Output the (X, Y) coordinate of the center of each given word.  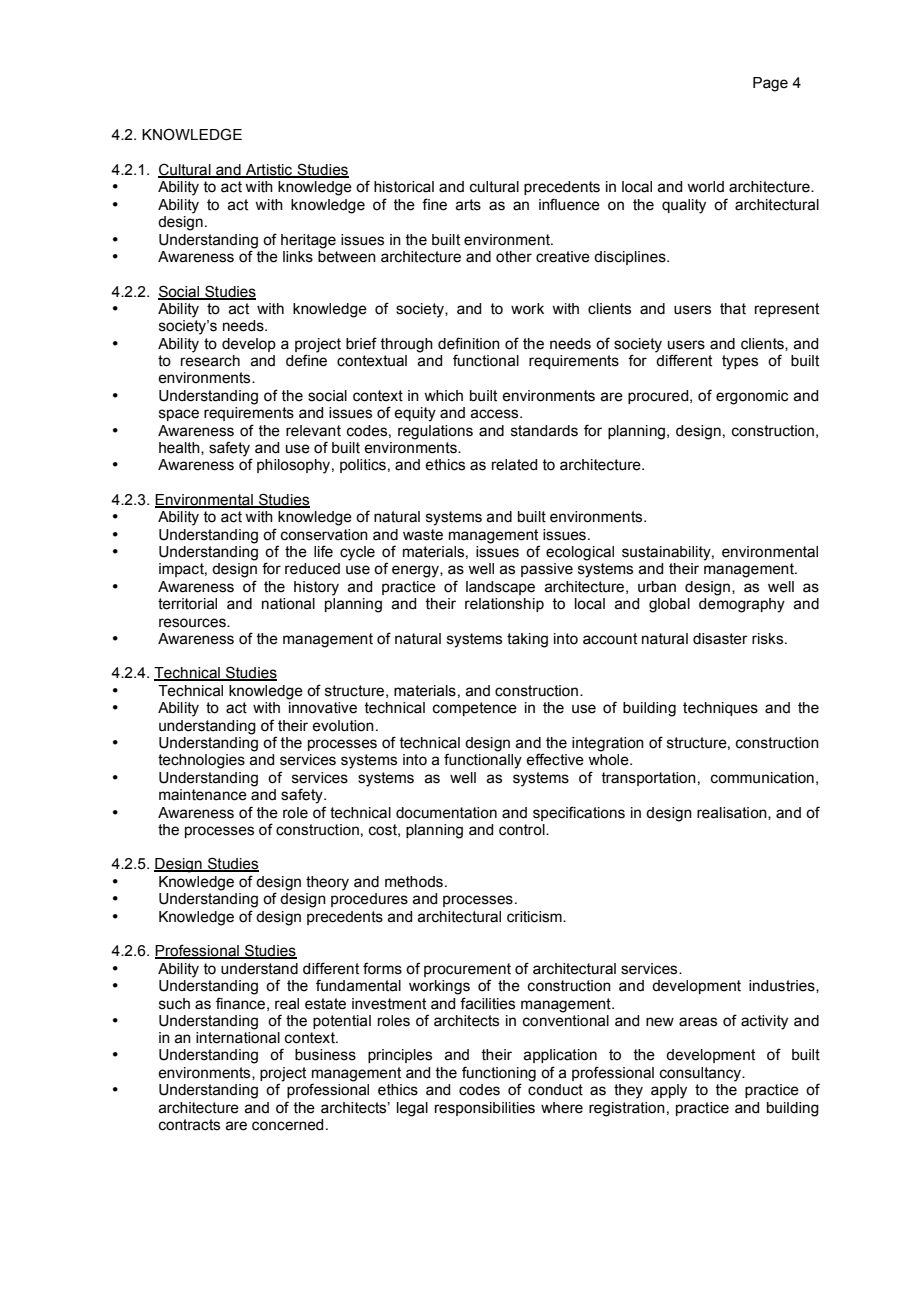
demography (742, 605)
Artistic (269, 171)
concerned (287, 1125)
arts (468, 205)
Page (770, 84)
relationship (504, 605)
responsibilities (485, 1109)
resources (193, 623)
